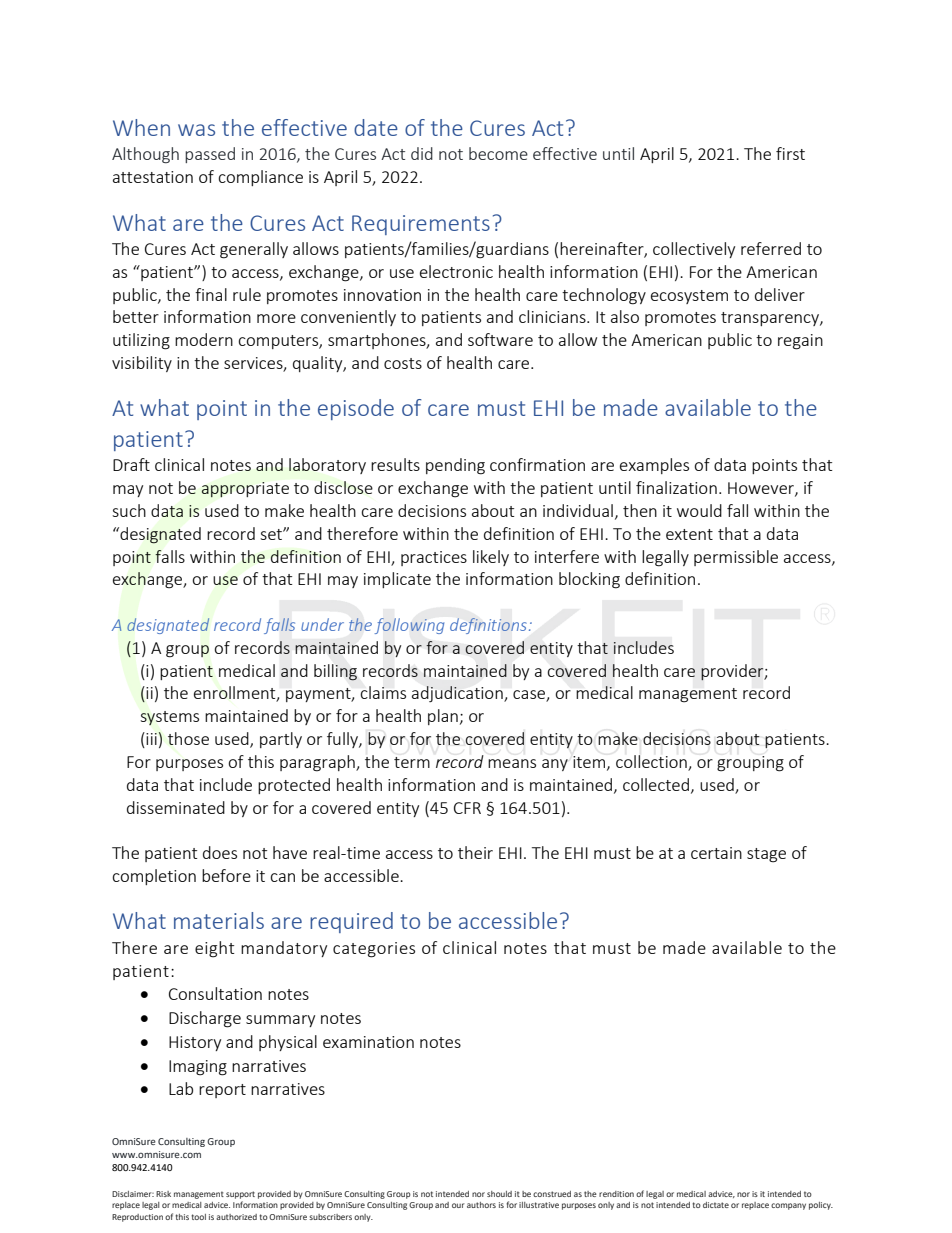 Image resolution: width=952 pixels, height=1233 pixels. Describe the element at coordinates (800, 342) in the screenshot. I see `regain` at that location.
